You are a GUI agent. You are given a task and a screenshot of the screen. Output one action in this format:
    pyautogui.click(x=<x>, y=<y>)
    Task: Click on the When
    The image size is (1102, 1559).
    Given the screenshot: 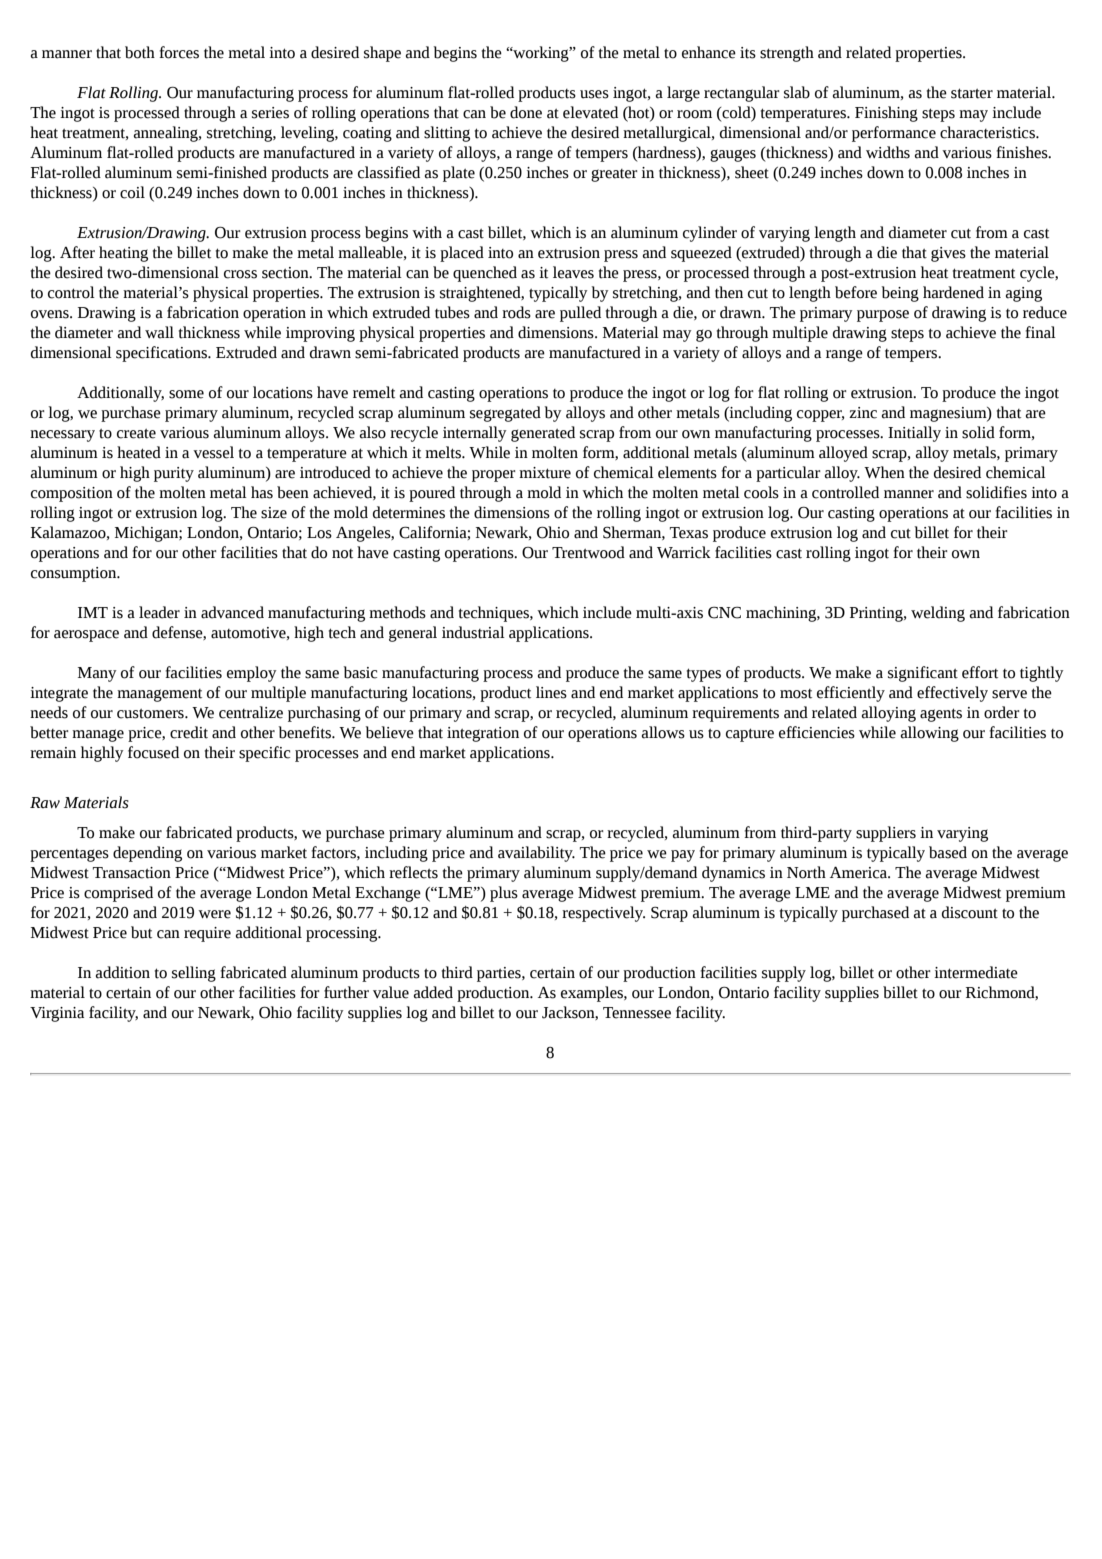 What is the action you would take?
    pyautogui.click(x=884, y=472)
